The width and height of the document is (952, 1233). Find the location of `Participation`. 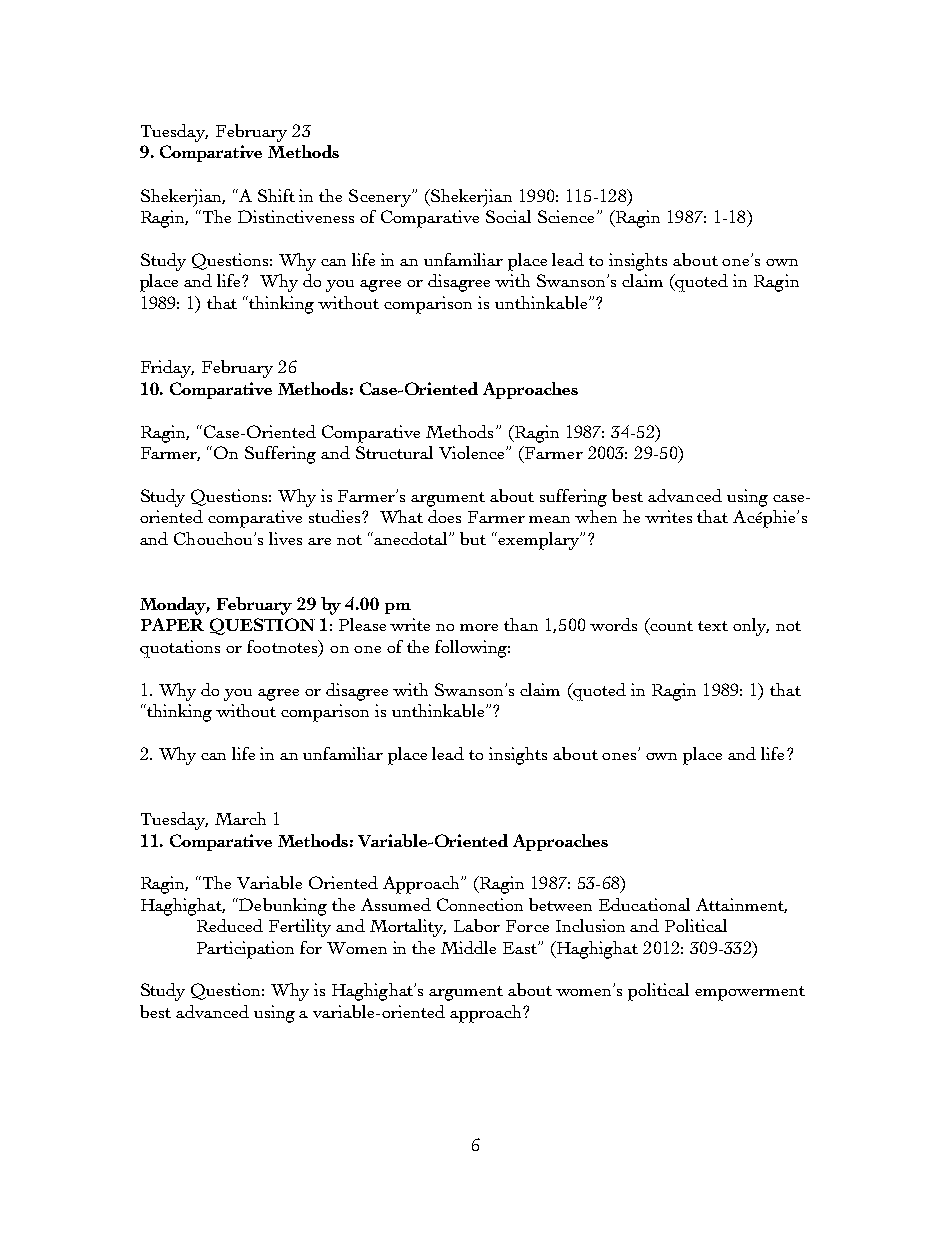

Participation is located at coordinates (245, 950).
